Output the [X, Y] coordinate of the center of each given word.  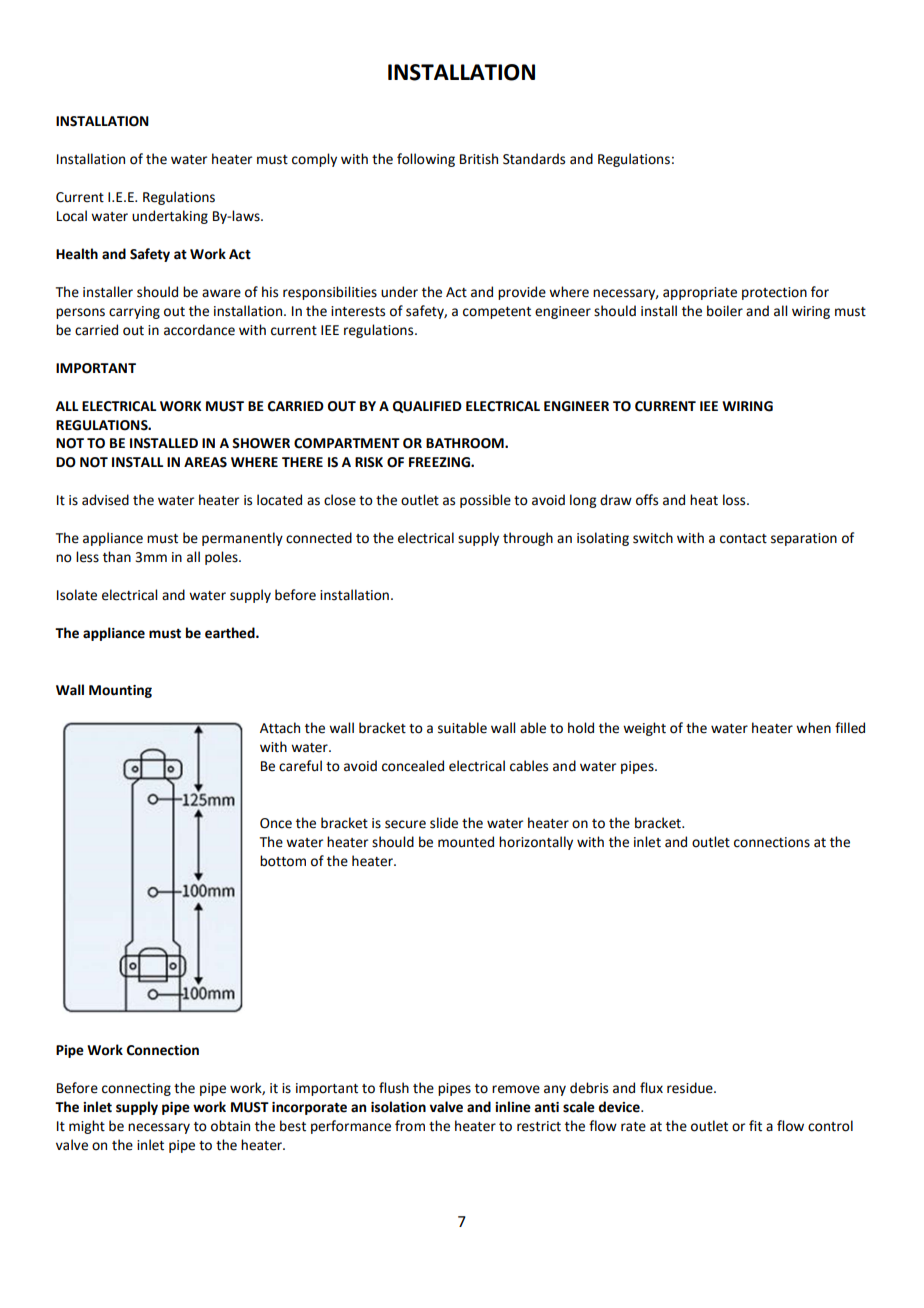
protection [774, 293]
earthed [231, 633]
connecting [136, 1089]
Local [72, 216]
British [479, 159]
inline [513, 1107]
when [813, 728]
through [528, 539]
